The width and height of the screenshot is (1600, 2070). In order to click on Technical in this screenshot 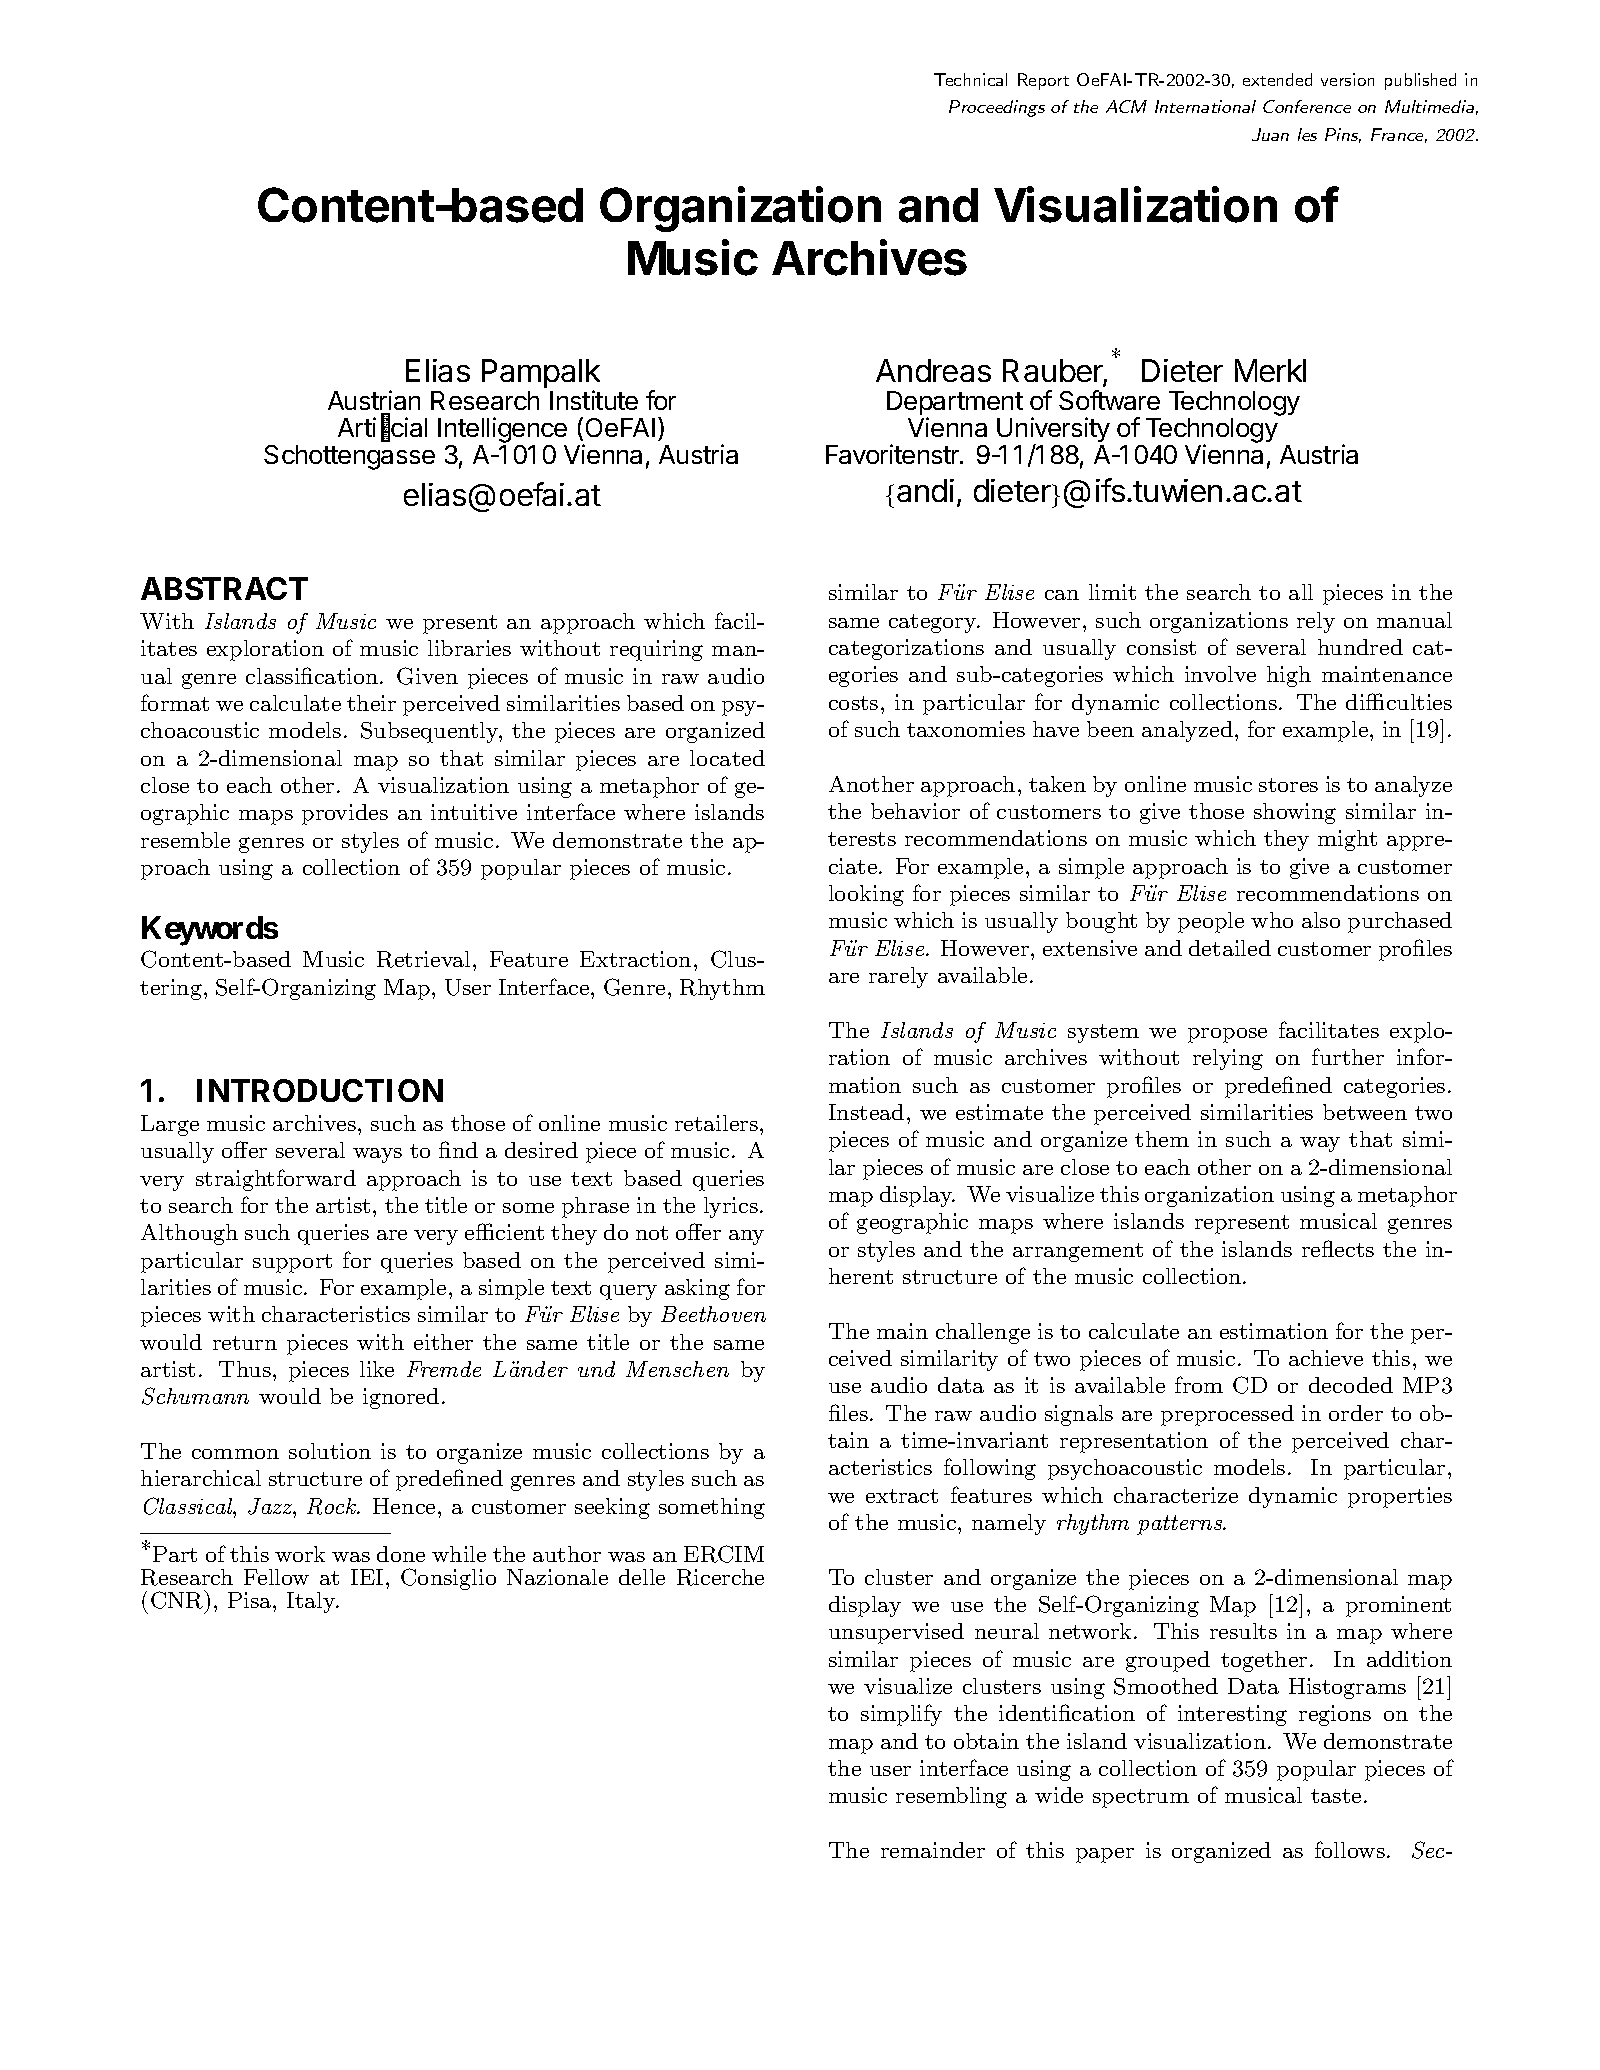, I will do `click(970, 79)`.
